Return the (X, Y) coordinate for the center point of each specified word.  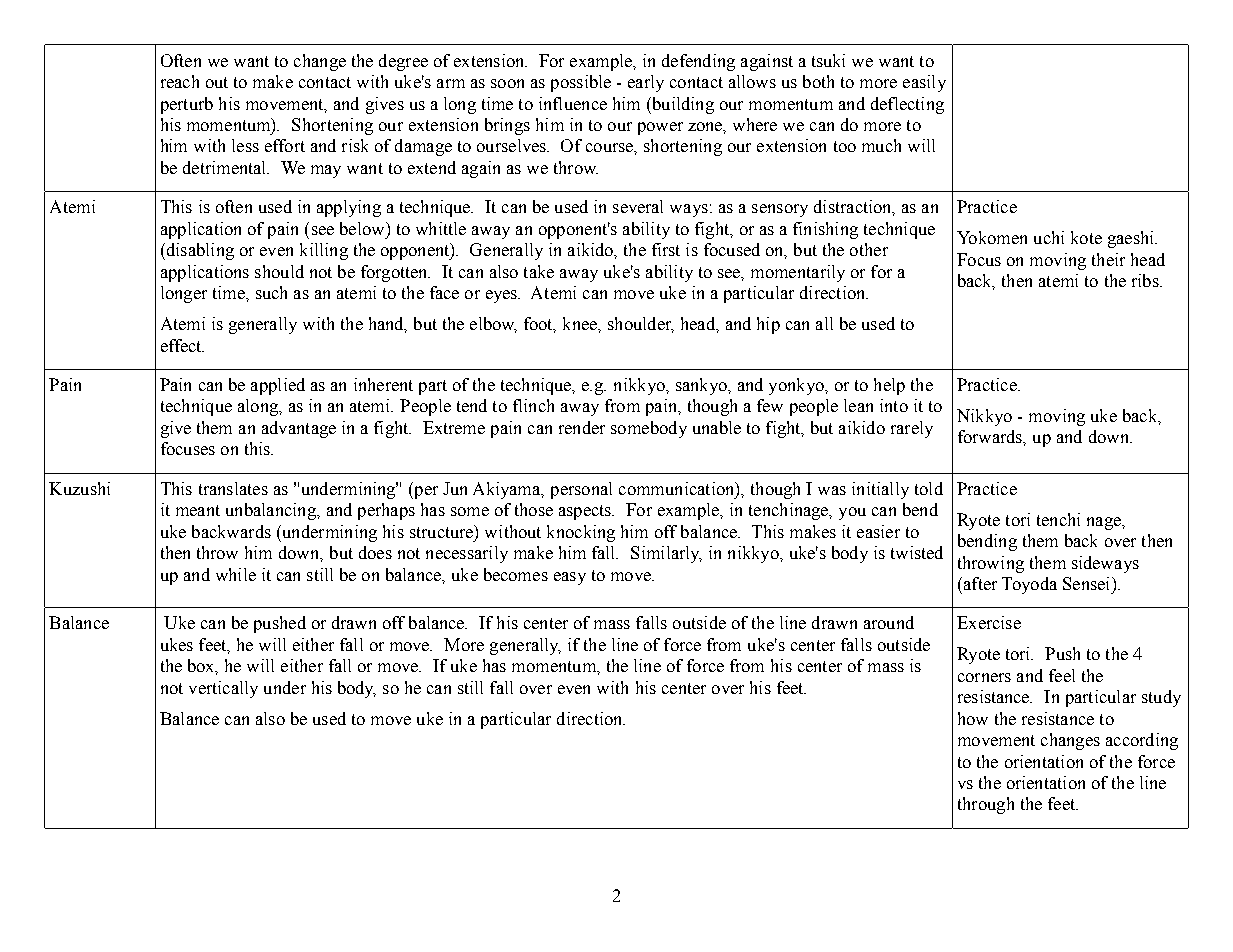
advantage (299, 429)
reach (180, 81)
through (986, 805)
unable (717, 427)
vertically (223, 689)
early (646, 83)
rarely (912, 429)
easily (924, 83)
